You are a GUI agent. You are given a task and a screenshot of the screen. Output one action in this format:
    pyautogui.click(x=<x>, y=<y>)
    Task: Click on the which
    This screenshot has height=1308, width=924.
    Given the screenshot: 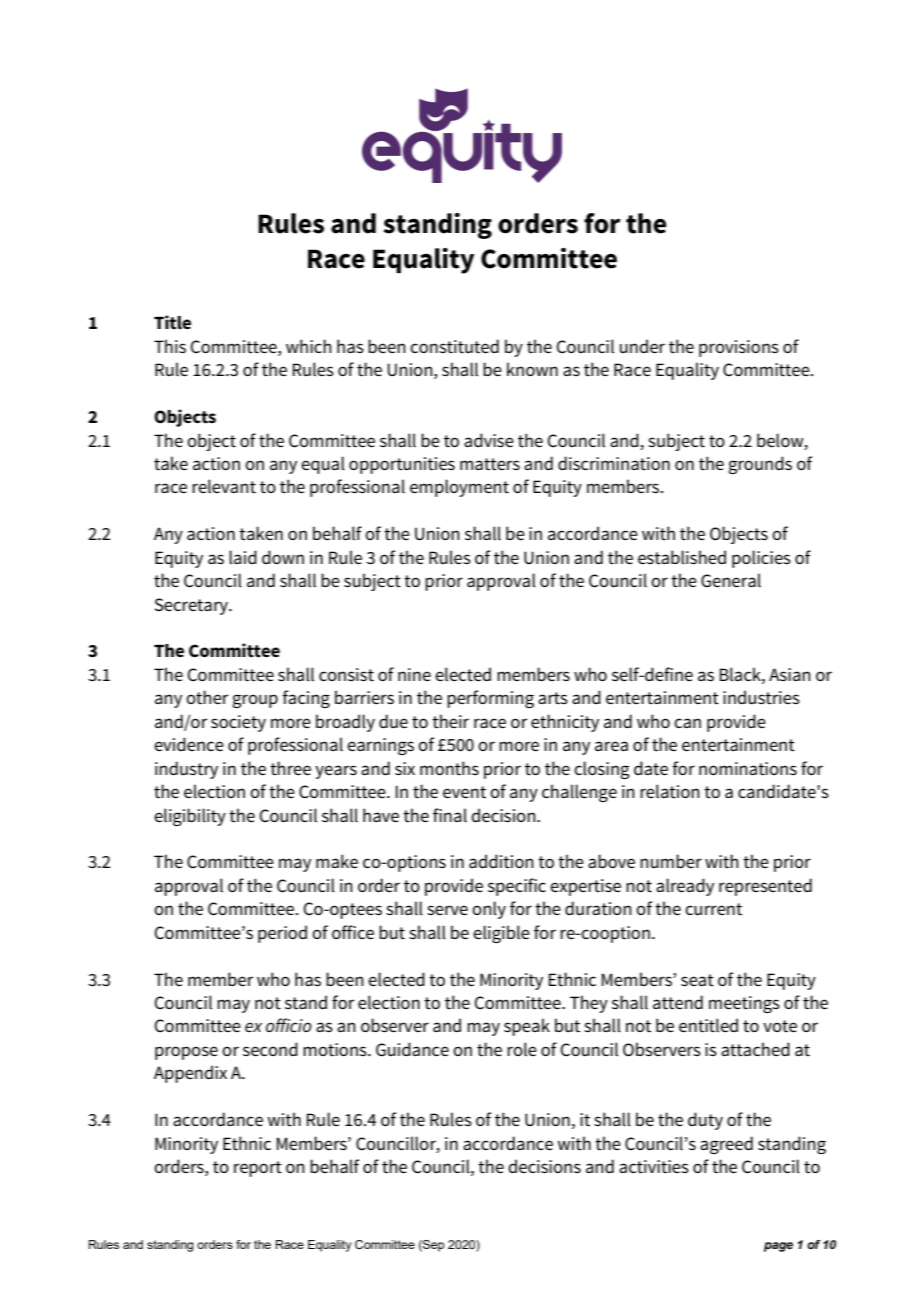 What is the action you would take?
    pyautogui.click(x=309, y=346)
